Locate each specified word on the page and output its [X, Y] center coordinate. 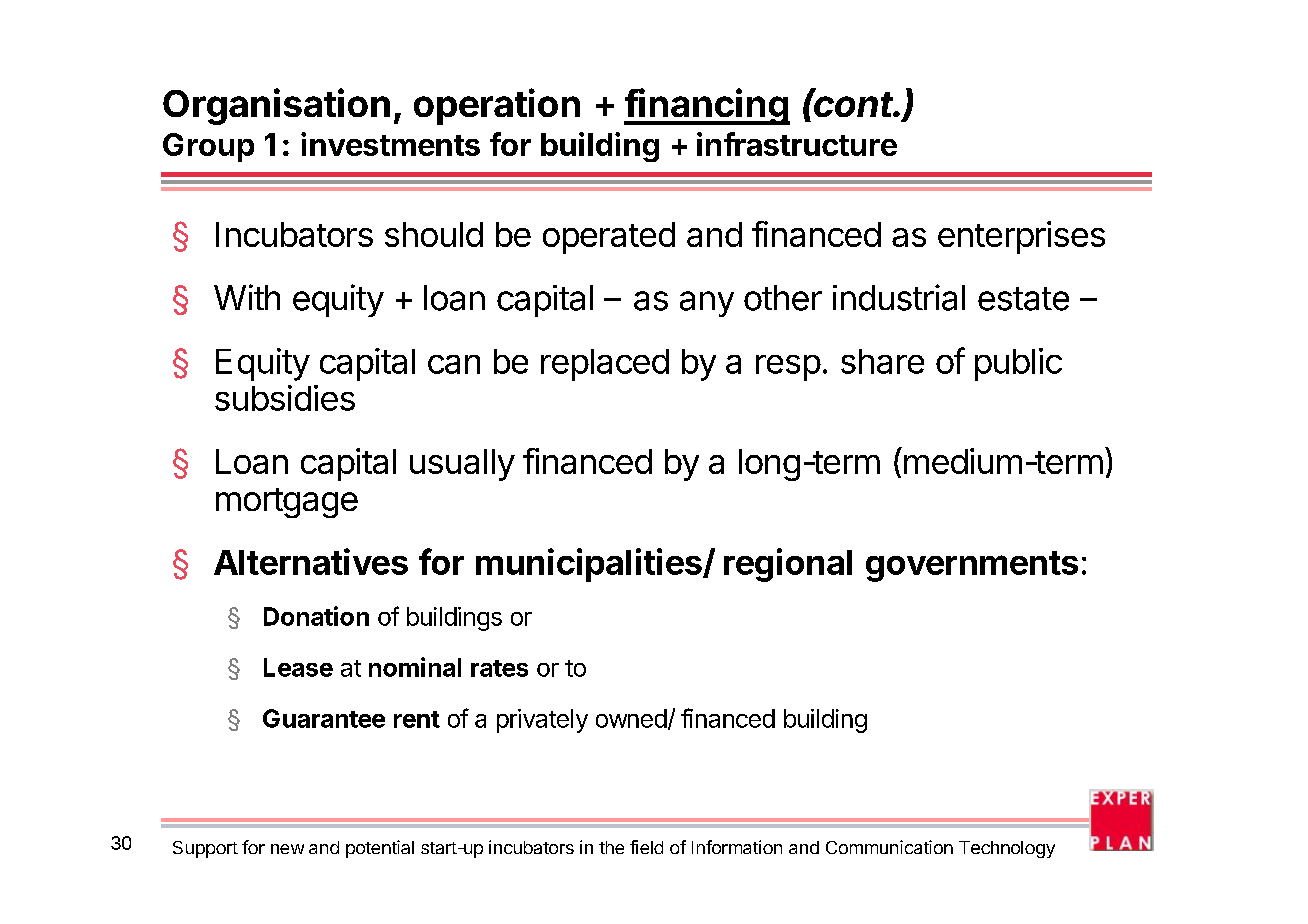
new [287, 849]
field [646, 847]
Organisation [276, 106]
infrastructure [797, 144]
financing [707, 106]
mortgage [287, 503]
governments [972, 566]
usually [462, 465]
